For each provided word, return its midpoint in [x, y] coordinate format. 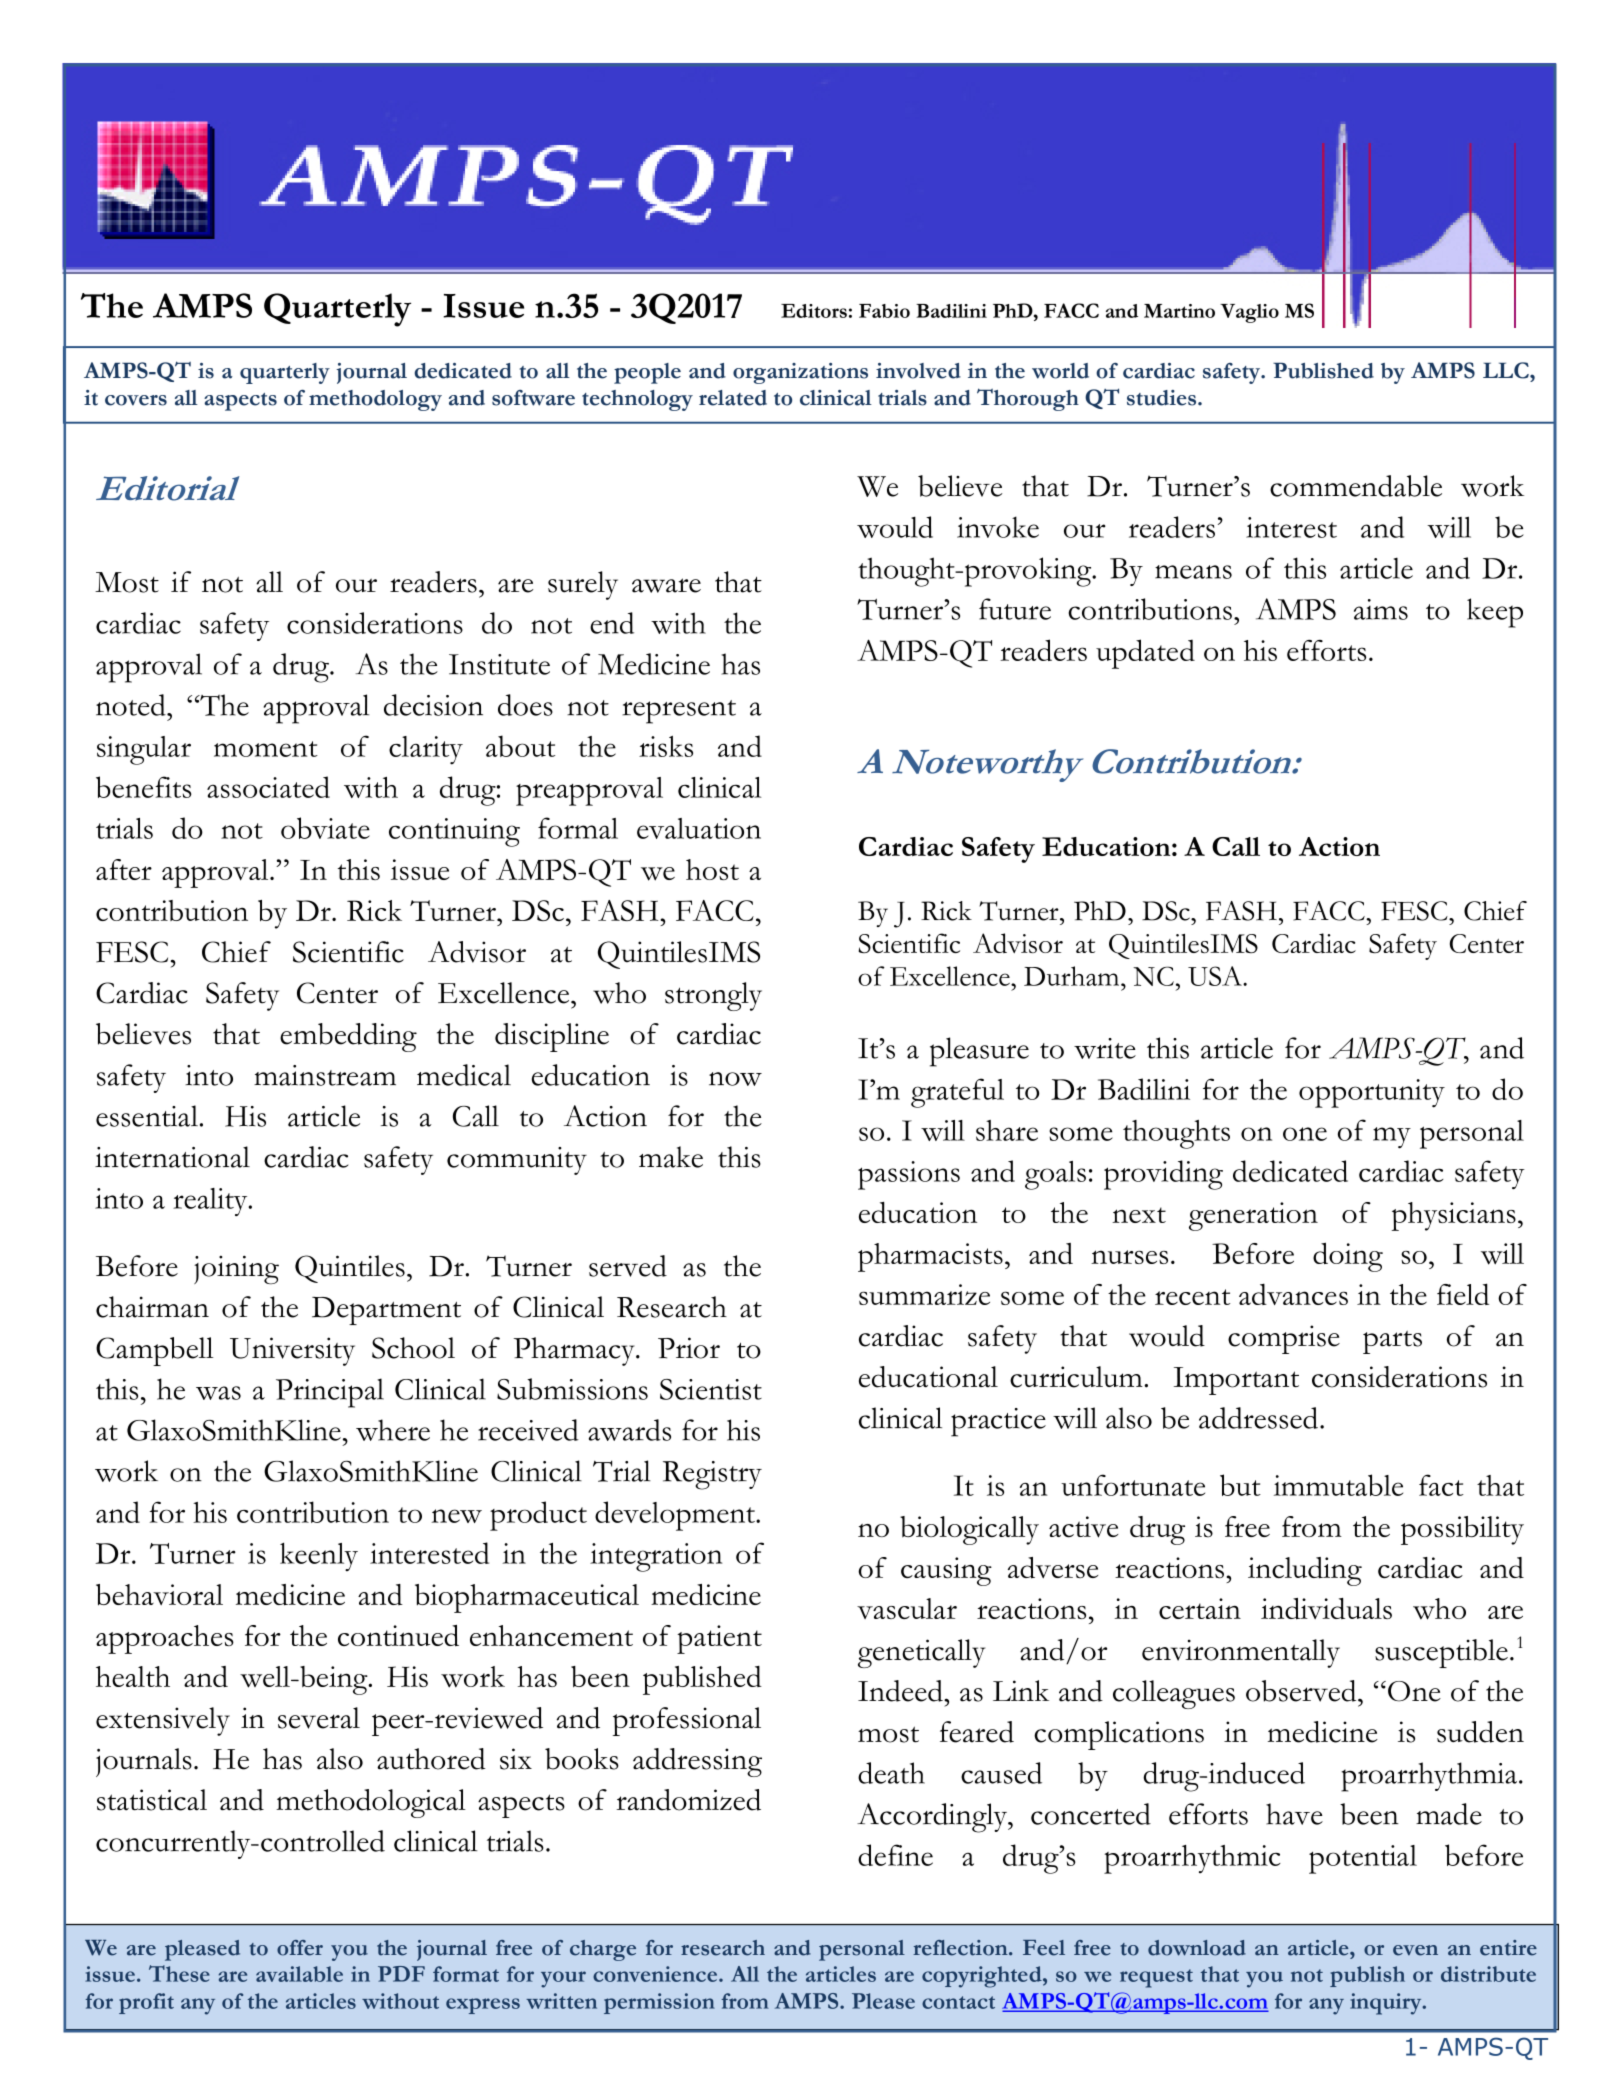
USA [1216, 976]
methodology [375, 400]
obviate [325, 828]
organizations [800, 373]
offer [300, 1948]
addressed [1258, 1418]
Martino [1179, 311]
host [712, 869]
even [1415, 1950]
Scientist [711, 1389]
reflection [961, 1948]
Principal [330, 1393]
